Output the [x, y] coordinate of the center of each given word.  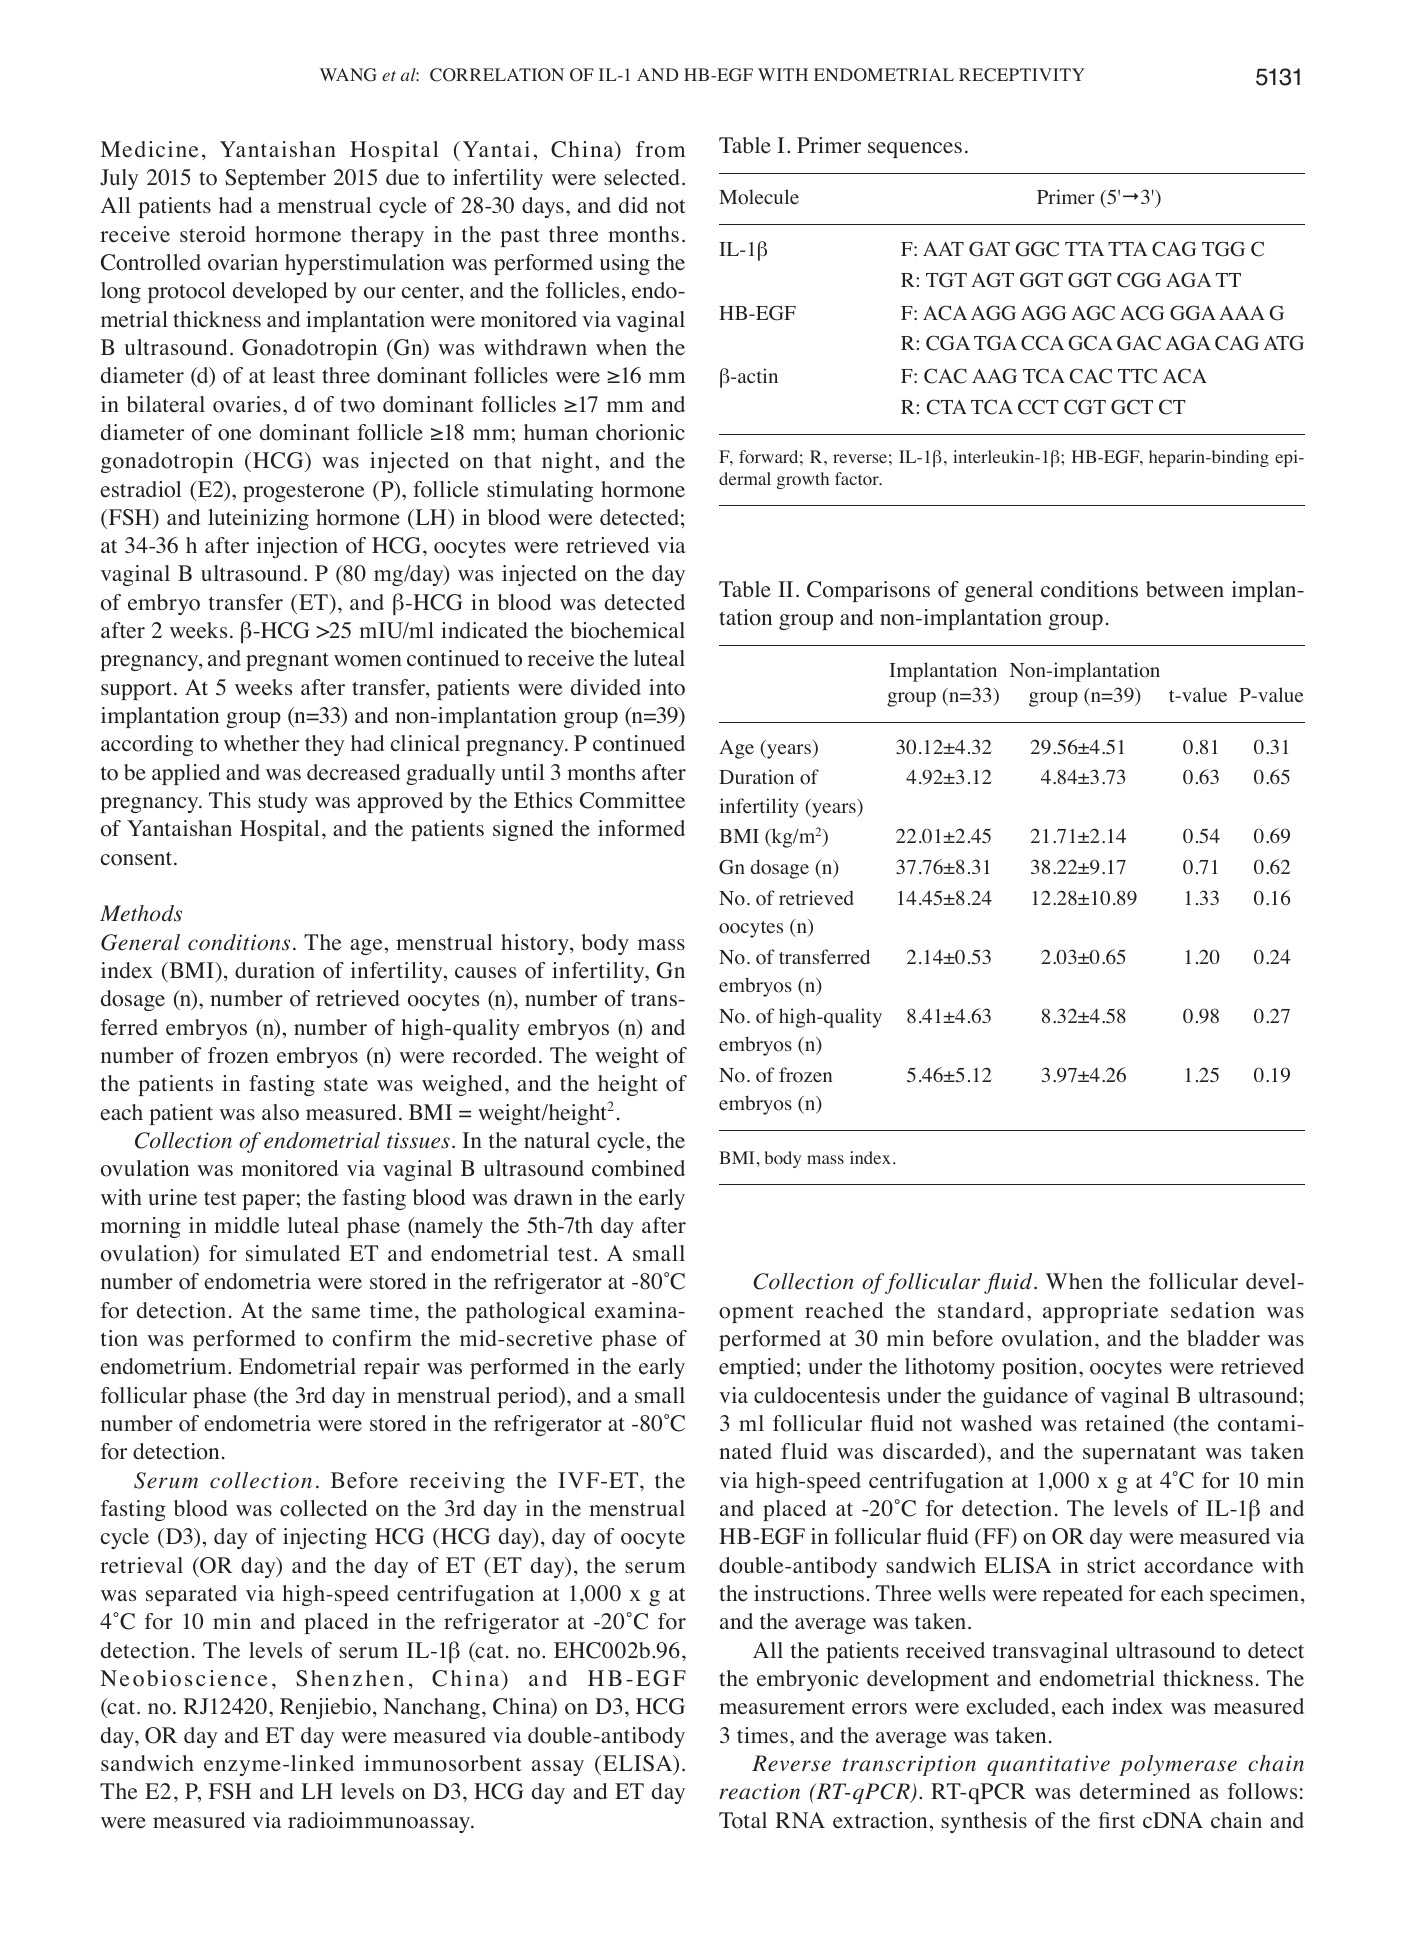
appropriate [1100, 1312]
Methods [141, 913]
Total [743, 1820]
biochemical [628, 630]
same [336, 1313]
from [660, 149]
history [536, 944]
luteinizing [258, 519]
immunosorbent [443, 1763]
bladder [1223, 1338]
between [1185, 589]
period [529, 1397]
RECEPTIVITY [1022, 75]
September [275, 179]
